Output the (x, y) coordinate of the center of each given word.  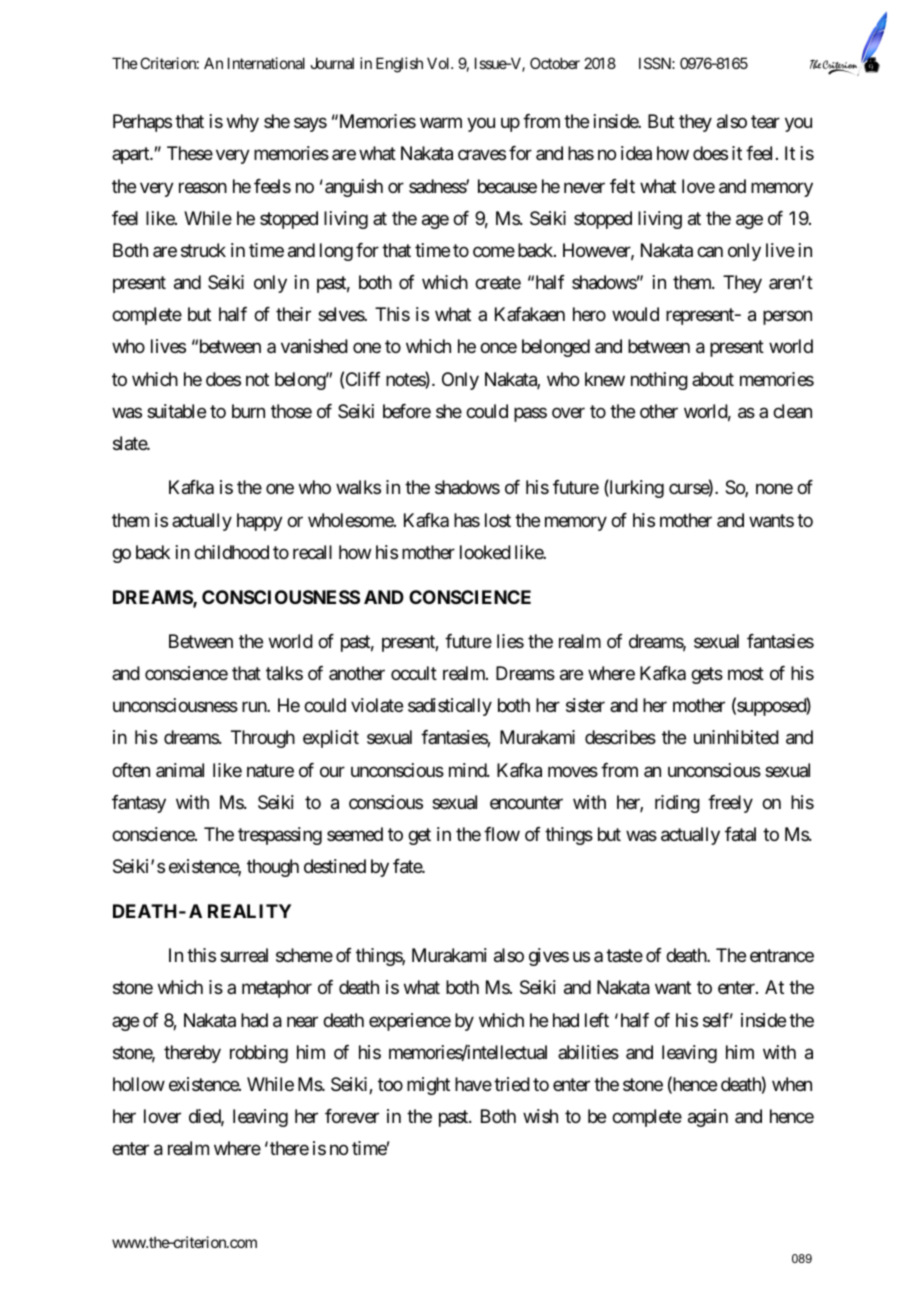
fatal (740, 834)
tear (765, 122)
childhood (231, 552)
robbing (259, 1054)
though (273, 868)
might (428, 1086)
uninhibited (736, 737)
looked (485, 552)
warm (441, 123)
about (713, 379)
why (243, 123)
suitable (176, 411)
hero (589, 314)
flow (502, 834)
